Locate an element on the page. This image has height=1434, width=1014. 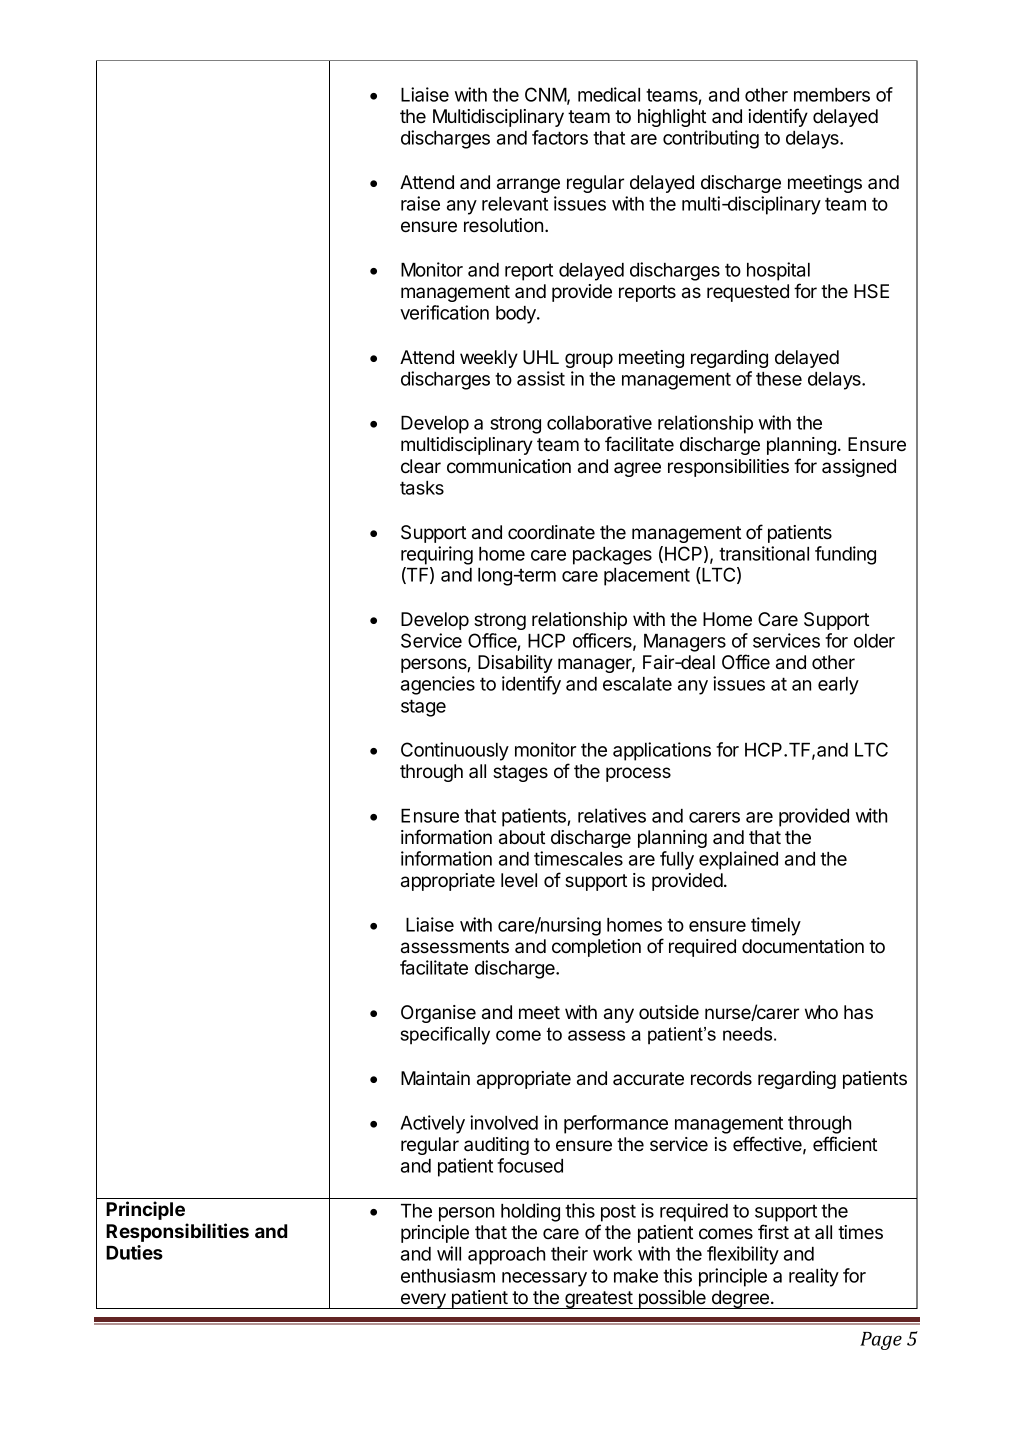
specifically is located at coordinates (445, 1036).
